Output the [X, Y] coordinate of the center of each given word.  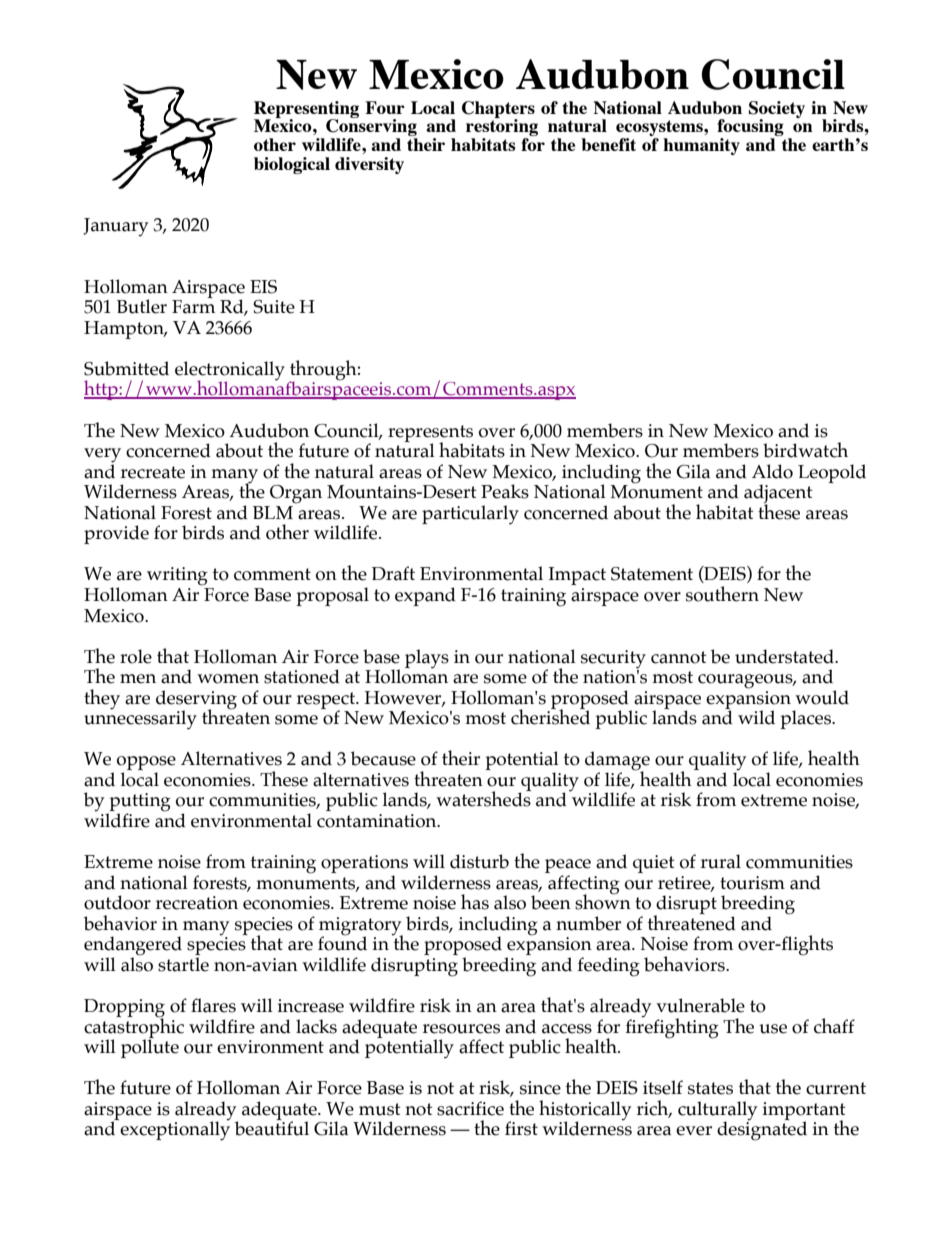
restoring [502, 128]
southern [722, 594]
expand [425, 596]
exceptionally [174, 1130]
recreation [196, 903]
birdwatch [805, 450]
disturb [479, 861]
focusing [750, 129]
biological [292, 165]
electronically [230, 372]
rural [720, 861]
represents [430, 434]
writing [177, 576]
